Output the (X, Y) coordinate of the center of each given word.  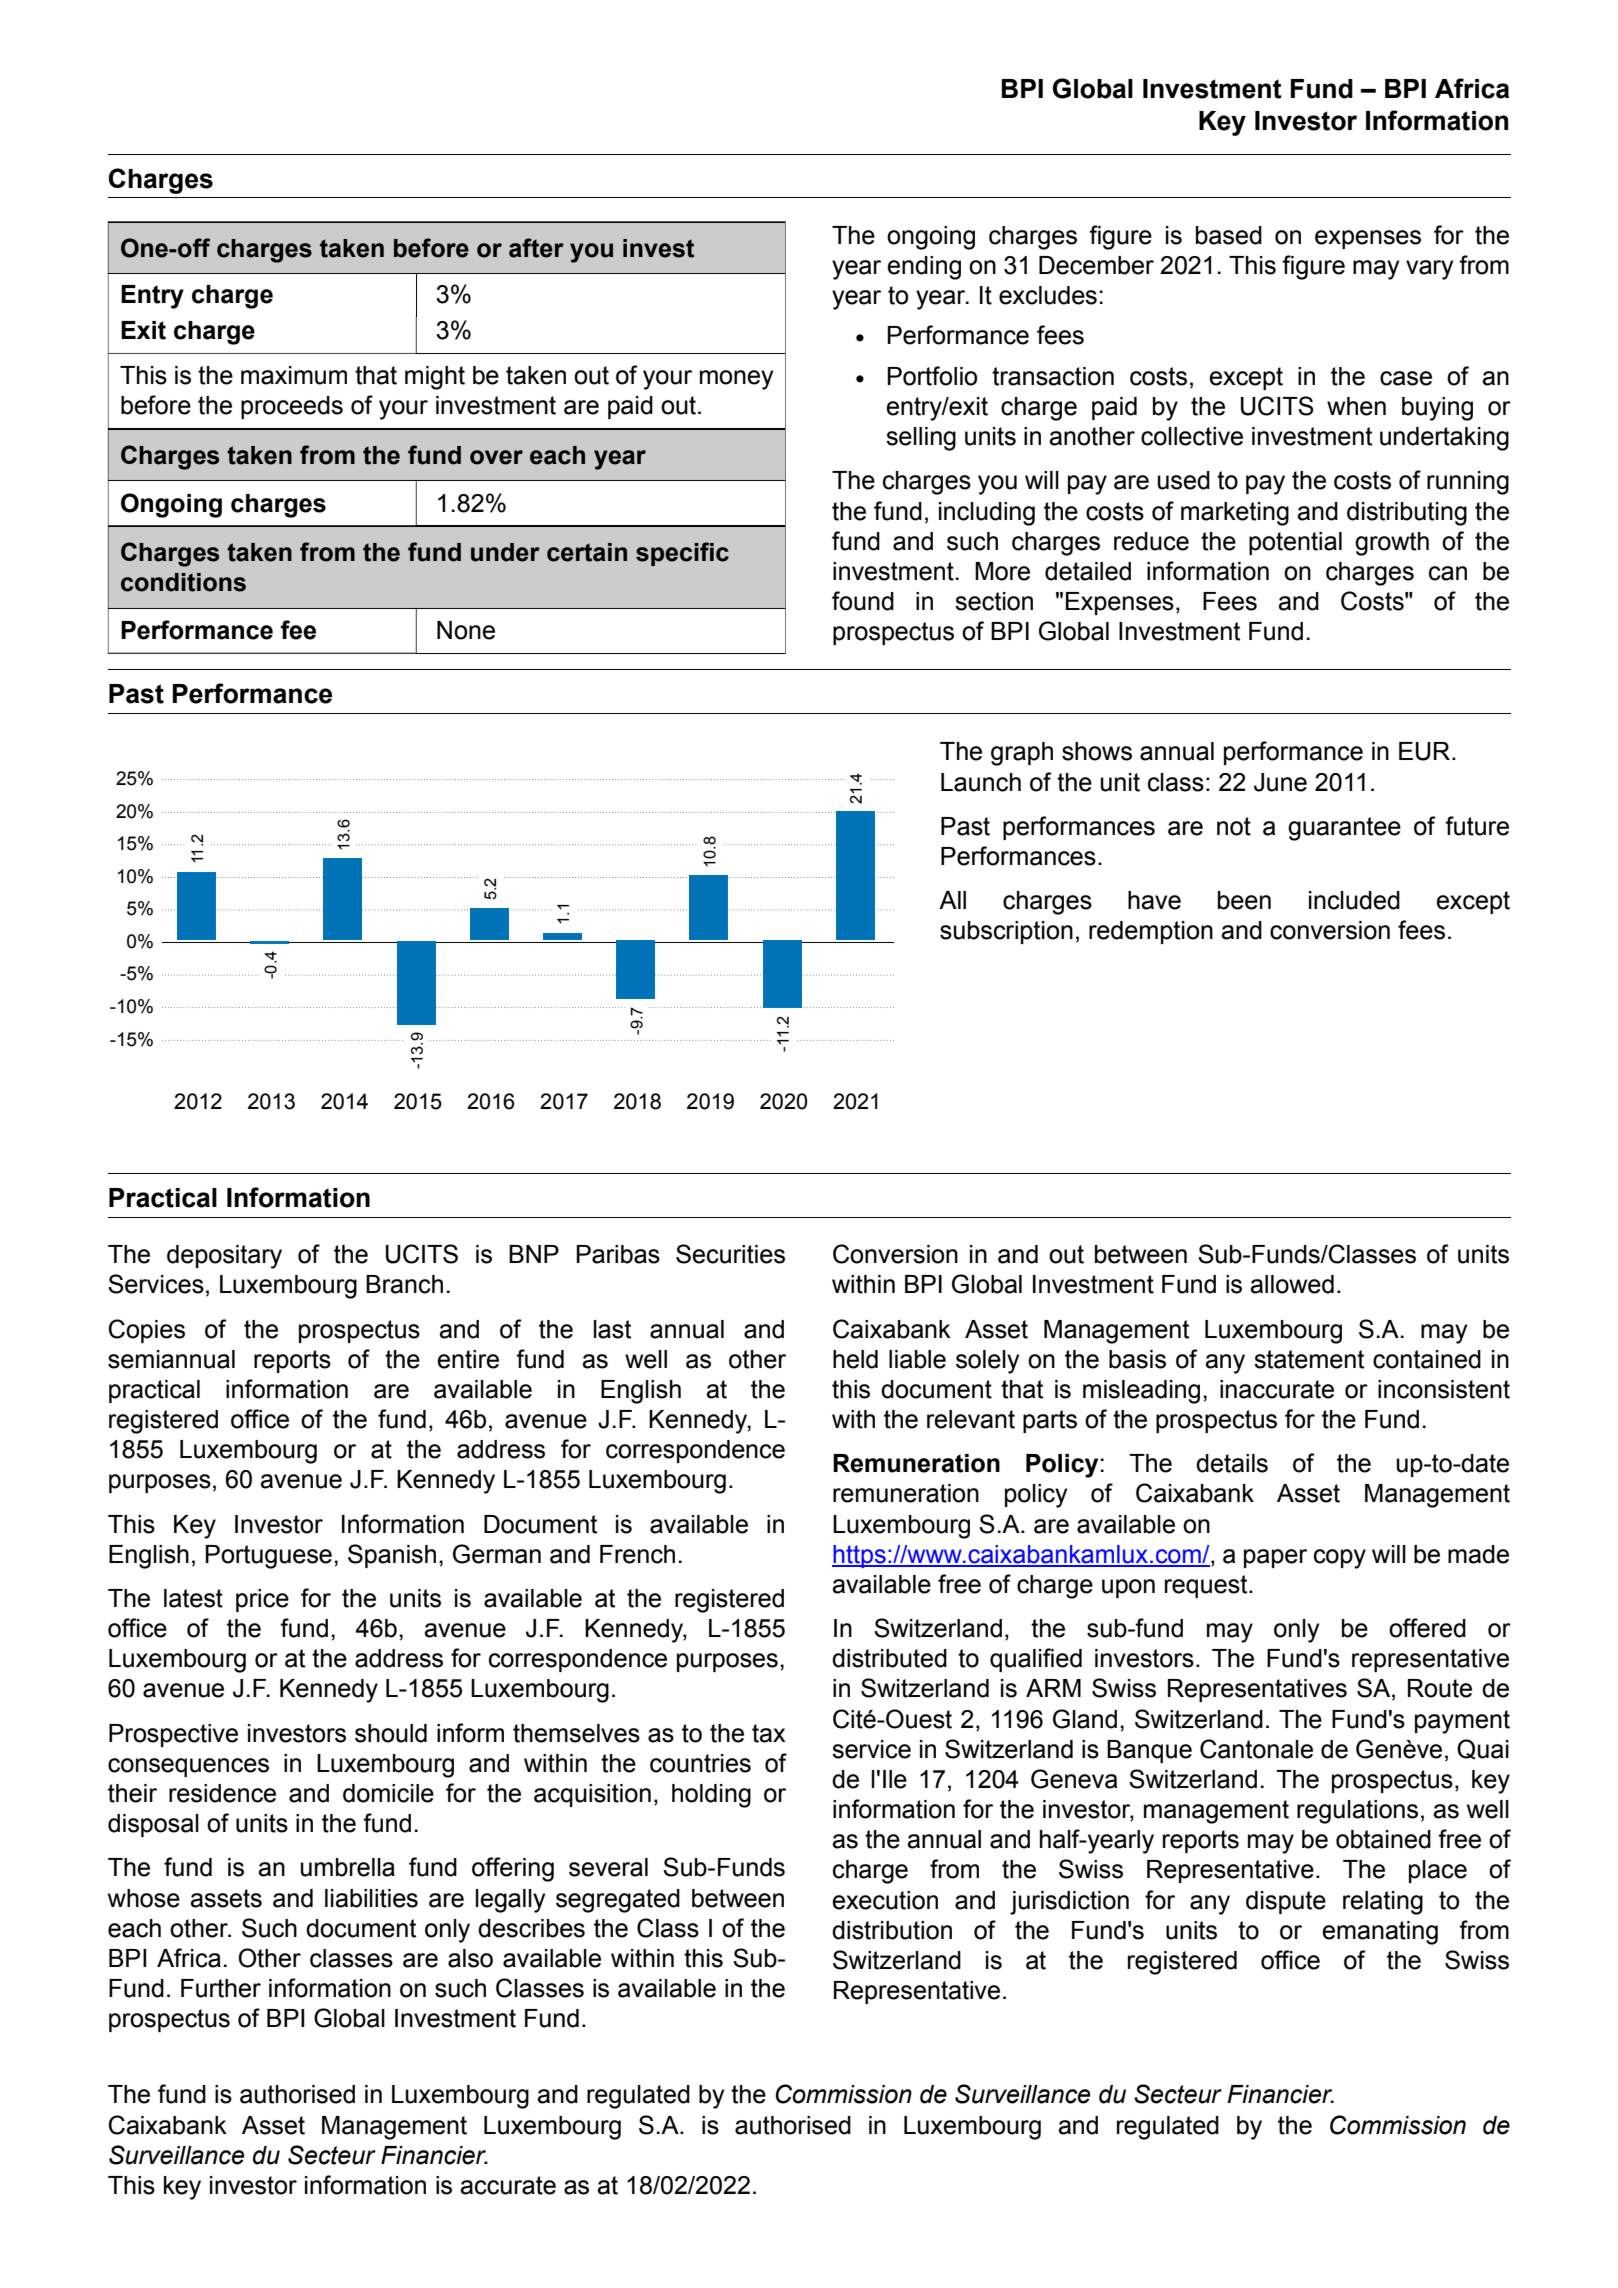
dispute (1286, 1902)
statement (1309, 1359)
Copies (147, 1331)
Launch (981, 782)
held (855, 1359)
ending (924, 268)
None (466, 630)
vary (1429, 270)
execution (885, 1900)
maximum (294, 375)
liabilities (371, 1898)
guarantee (1344, 829)
